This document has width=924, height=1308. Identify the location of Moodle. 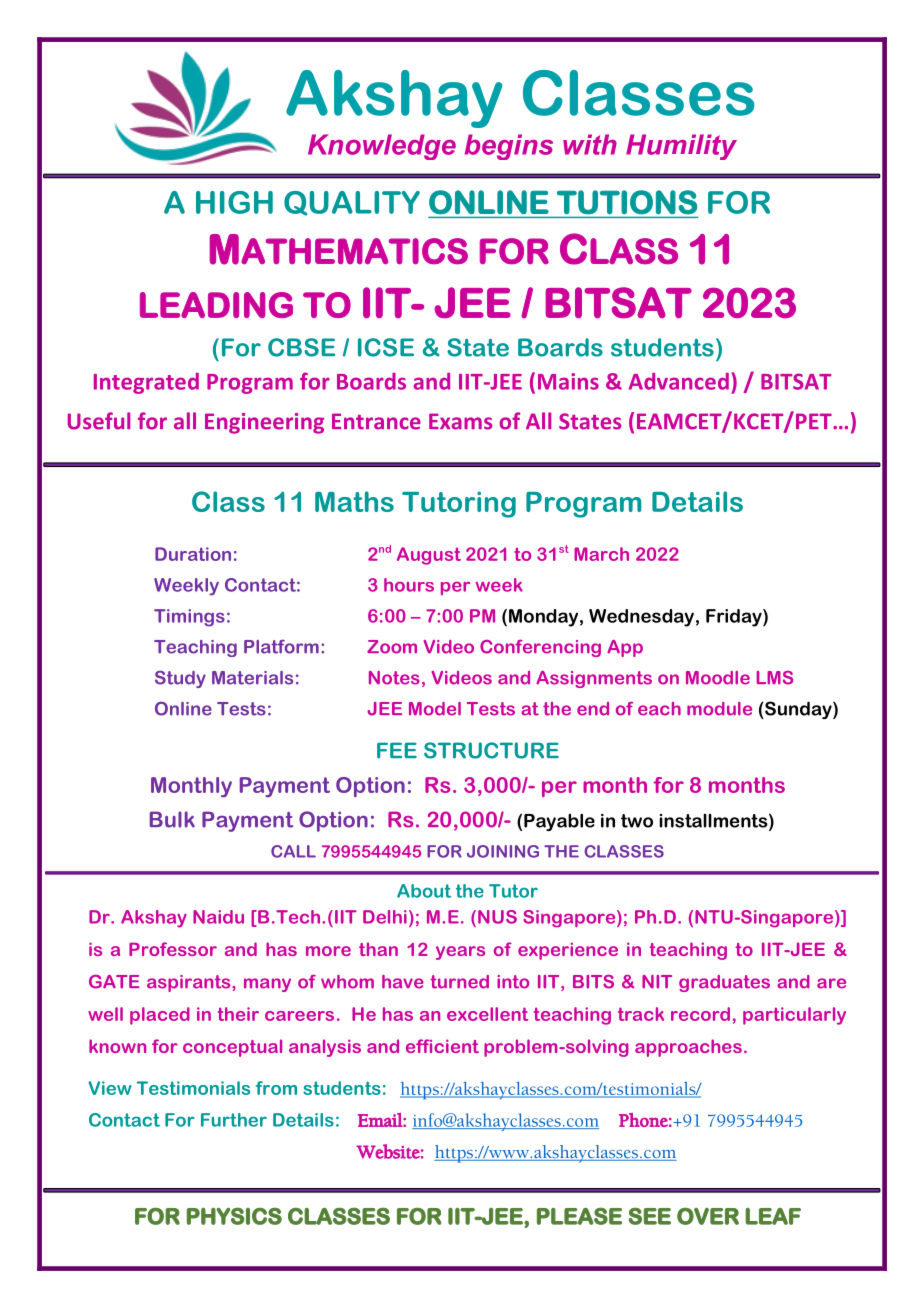
(718, 678).
